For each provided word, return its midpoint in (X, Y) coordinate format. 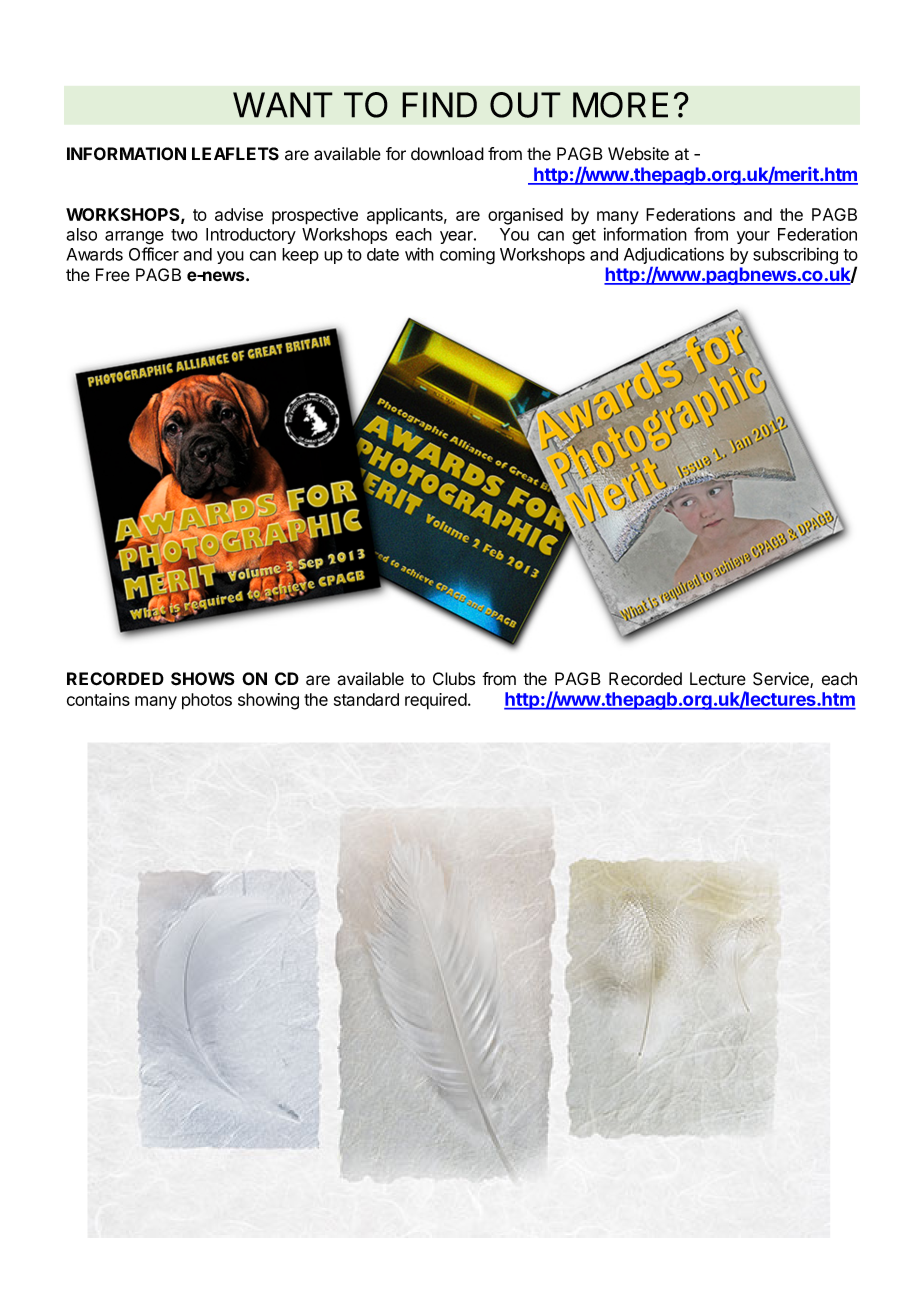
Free (113, 275)
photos (207, 701)
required (436, 701)
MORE (620, 105)
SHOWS (203, 679)
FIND (439, 105)
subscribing (795, 256)
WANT (283, 105)
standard (366, 699)
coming (467, 256)
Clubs (454, 679)
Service (782, 680)
